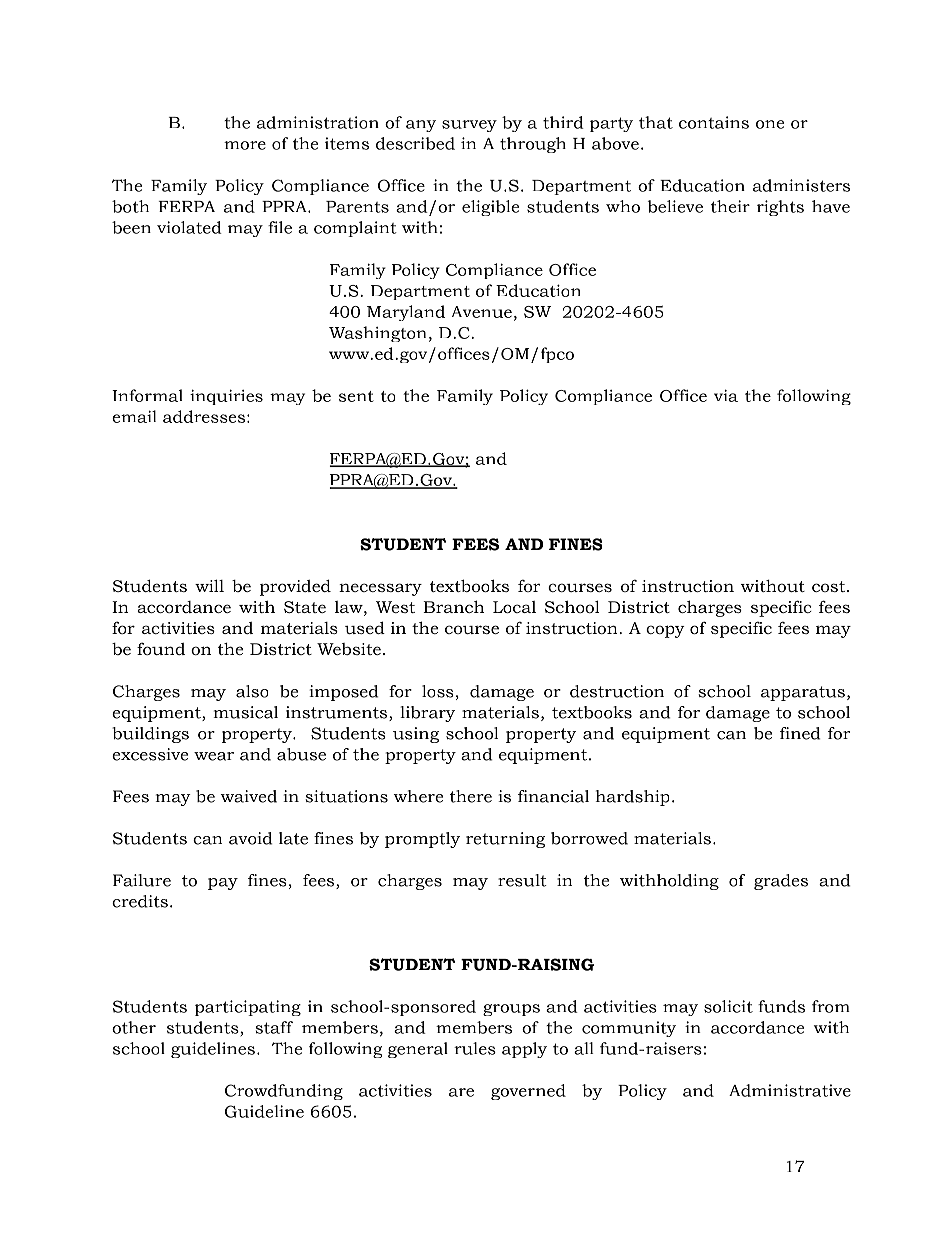 The height and width of the screenshot is (1233, 952). What do you see at coordinates (438, 691) in the screenshot?
I see `loss` at bounding box center [438, 691].
